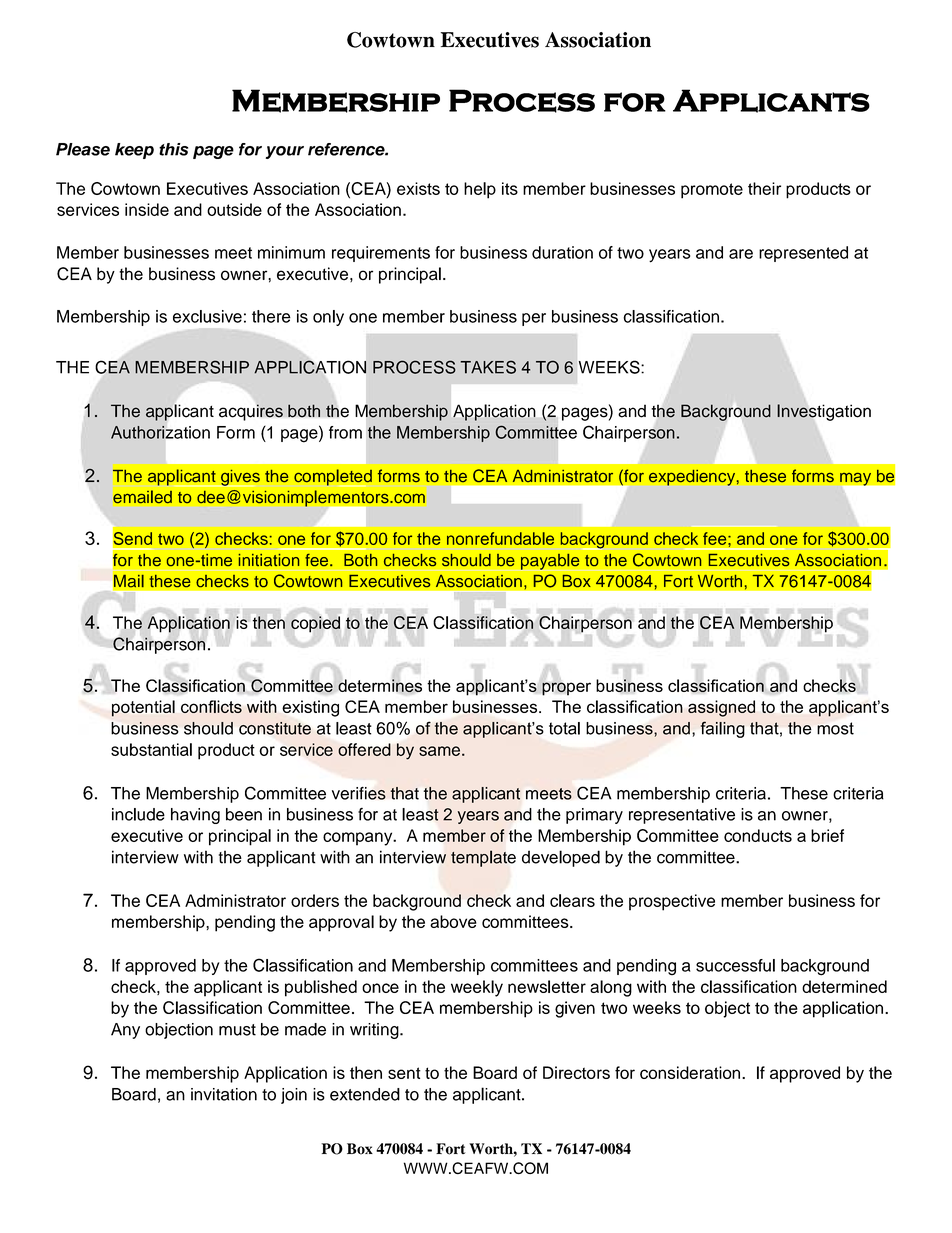 This page has width=952, height=1233. Describe the element at coordinates (375, 1031) in the page. I see `writing` at that location.
